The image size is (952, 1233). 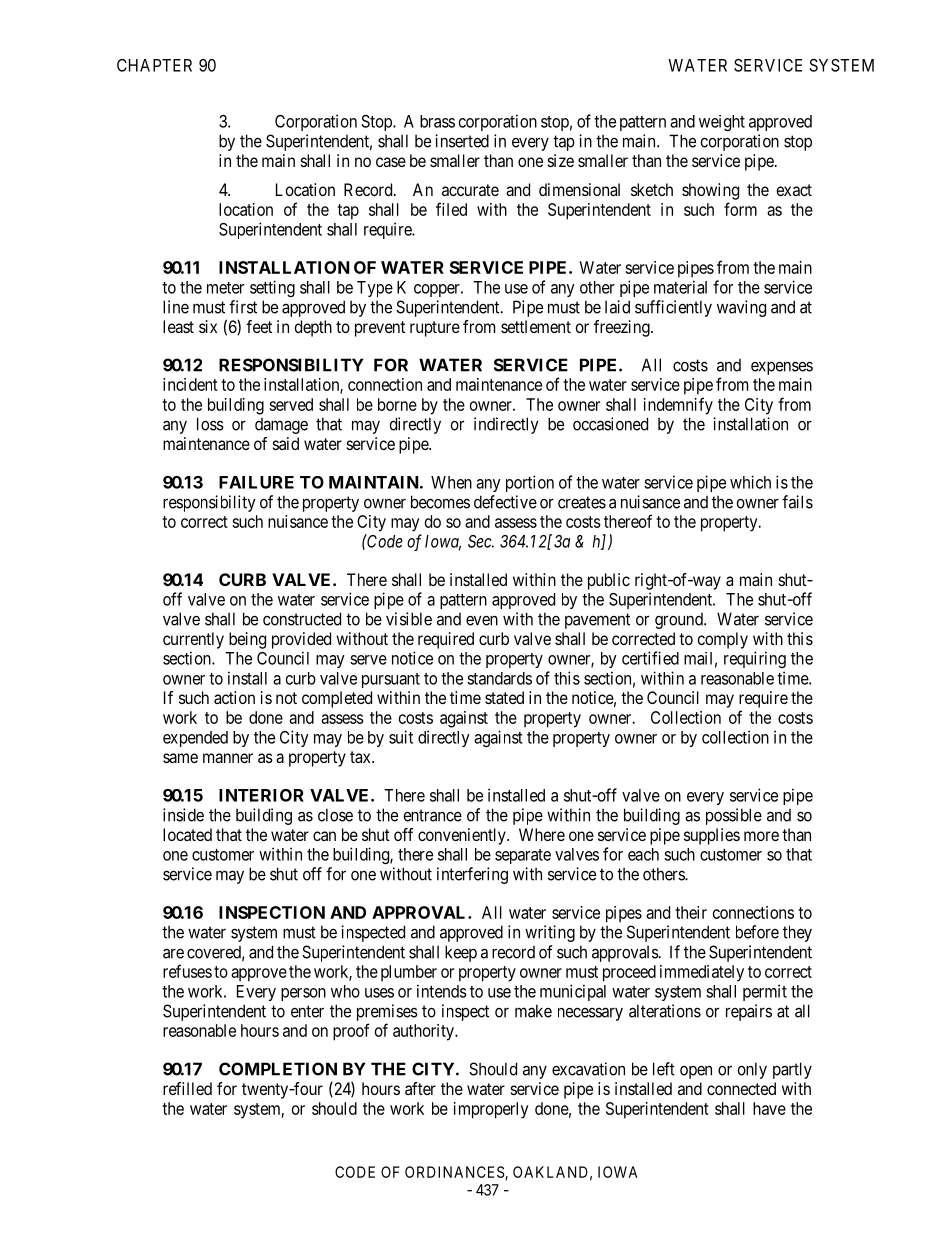 What do you see at coordinates (437, 121) in the document?
I see `brass` at bounding box center [437, 121].
